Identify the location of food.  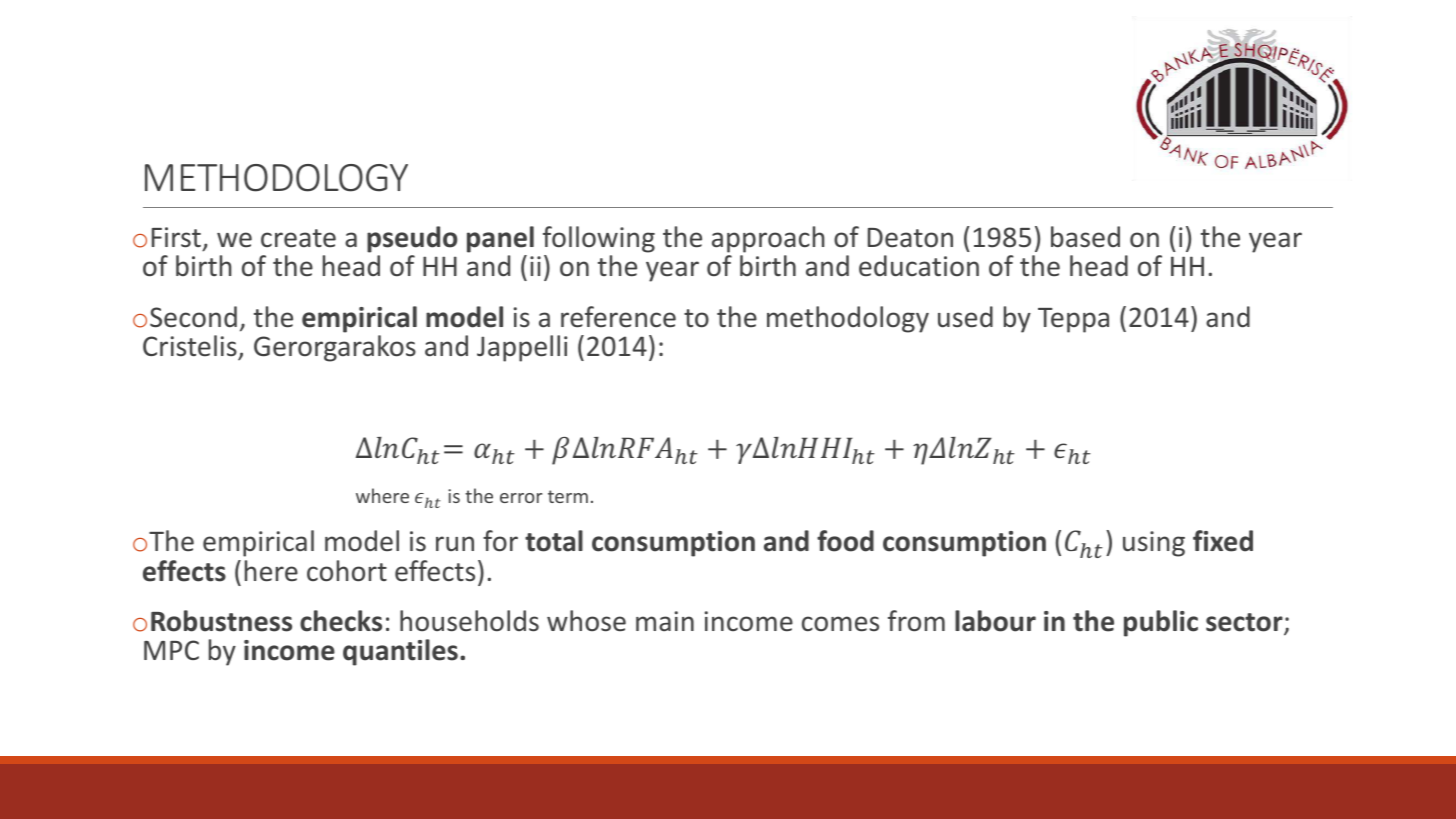
(845, 541).
